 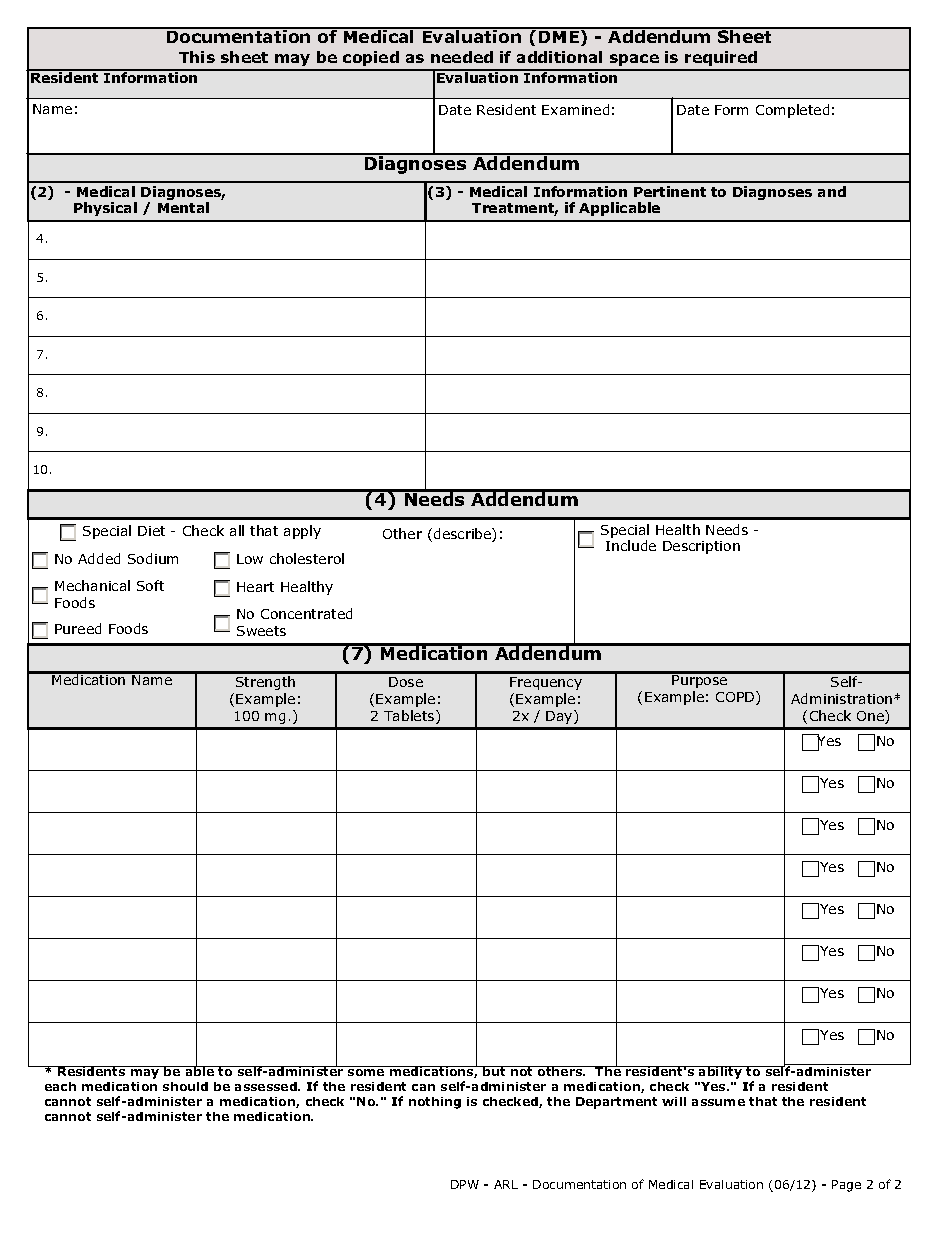 I want to click on ARL, so click(x=506, y=1184).
